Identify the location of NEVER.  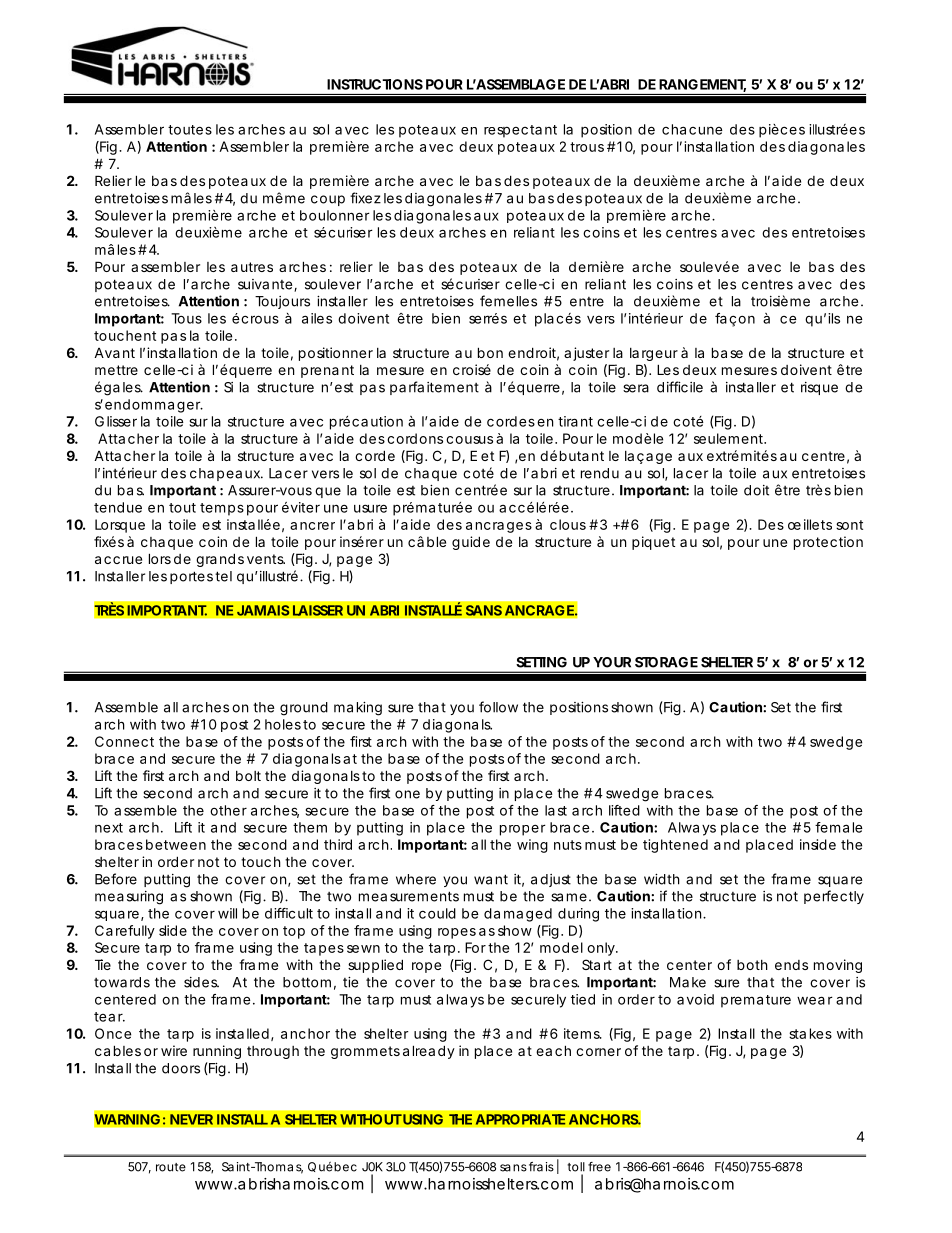
(191, 1119).
